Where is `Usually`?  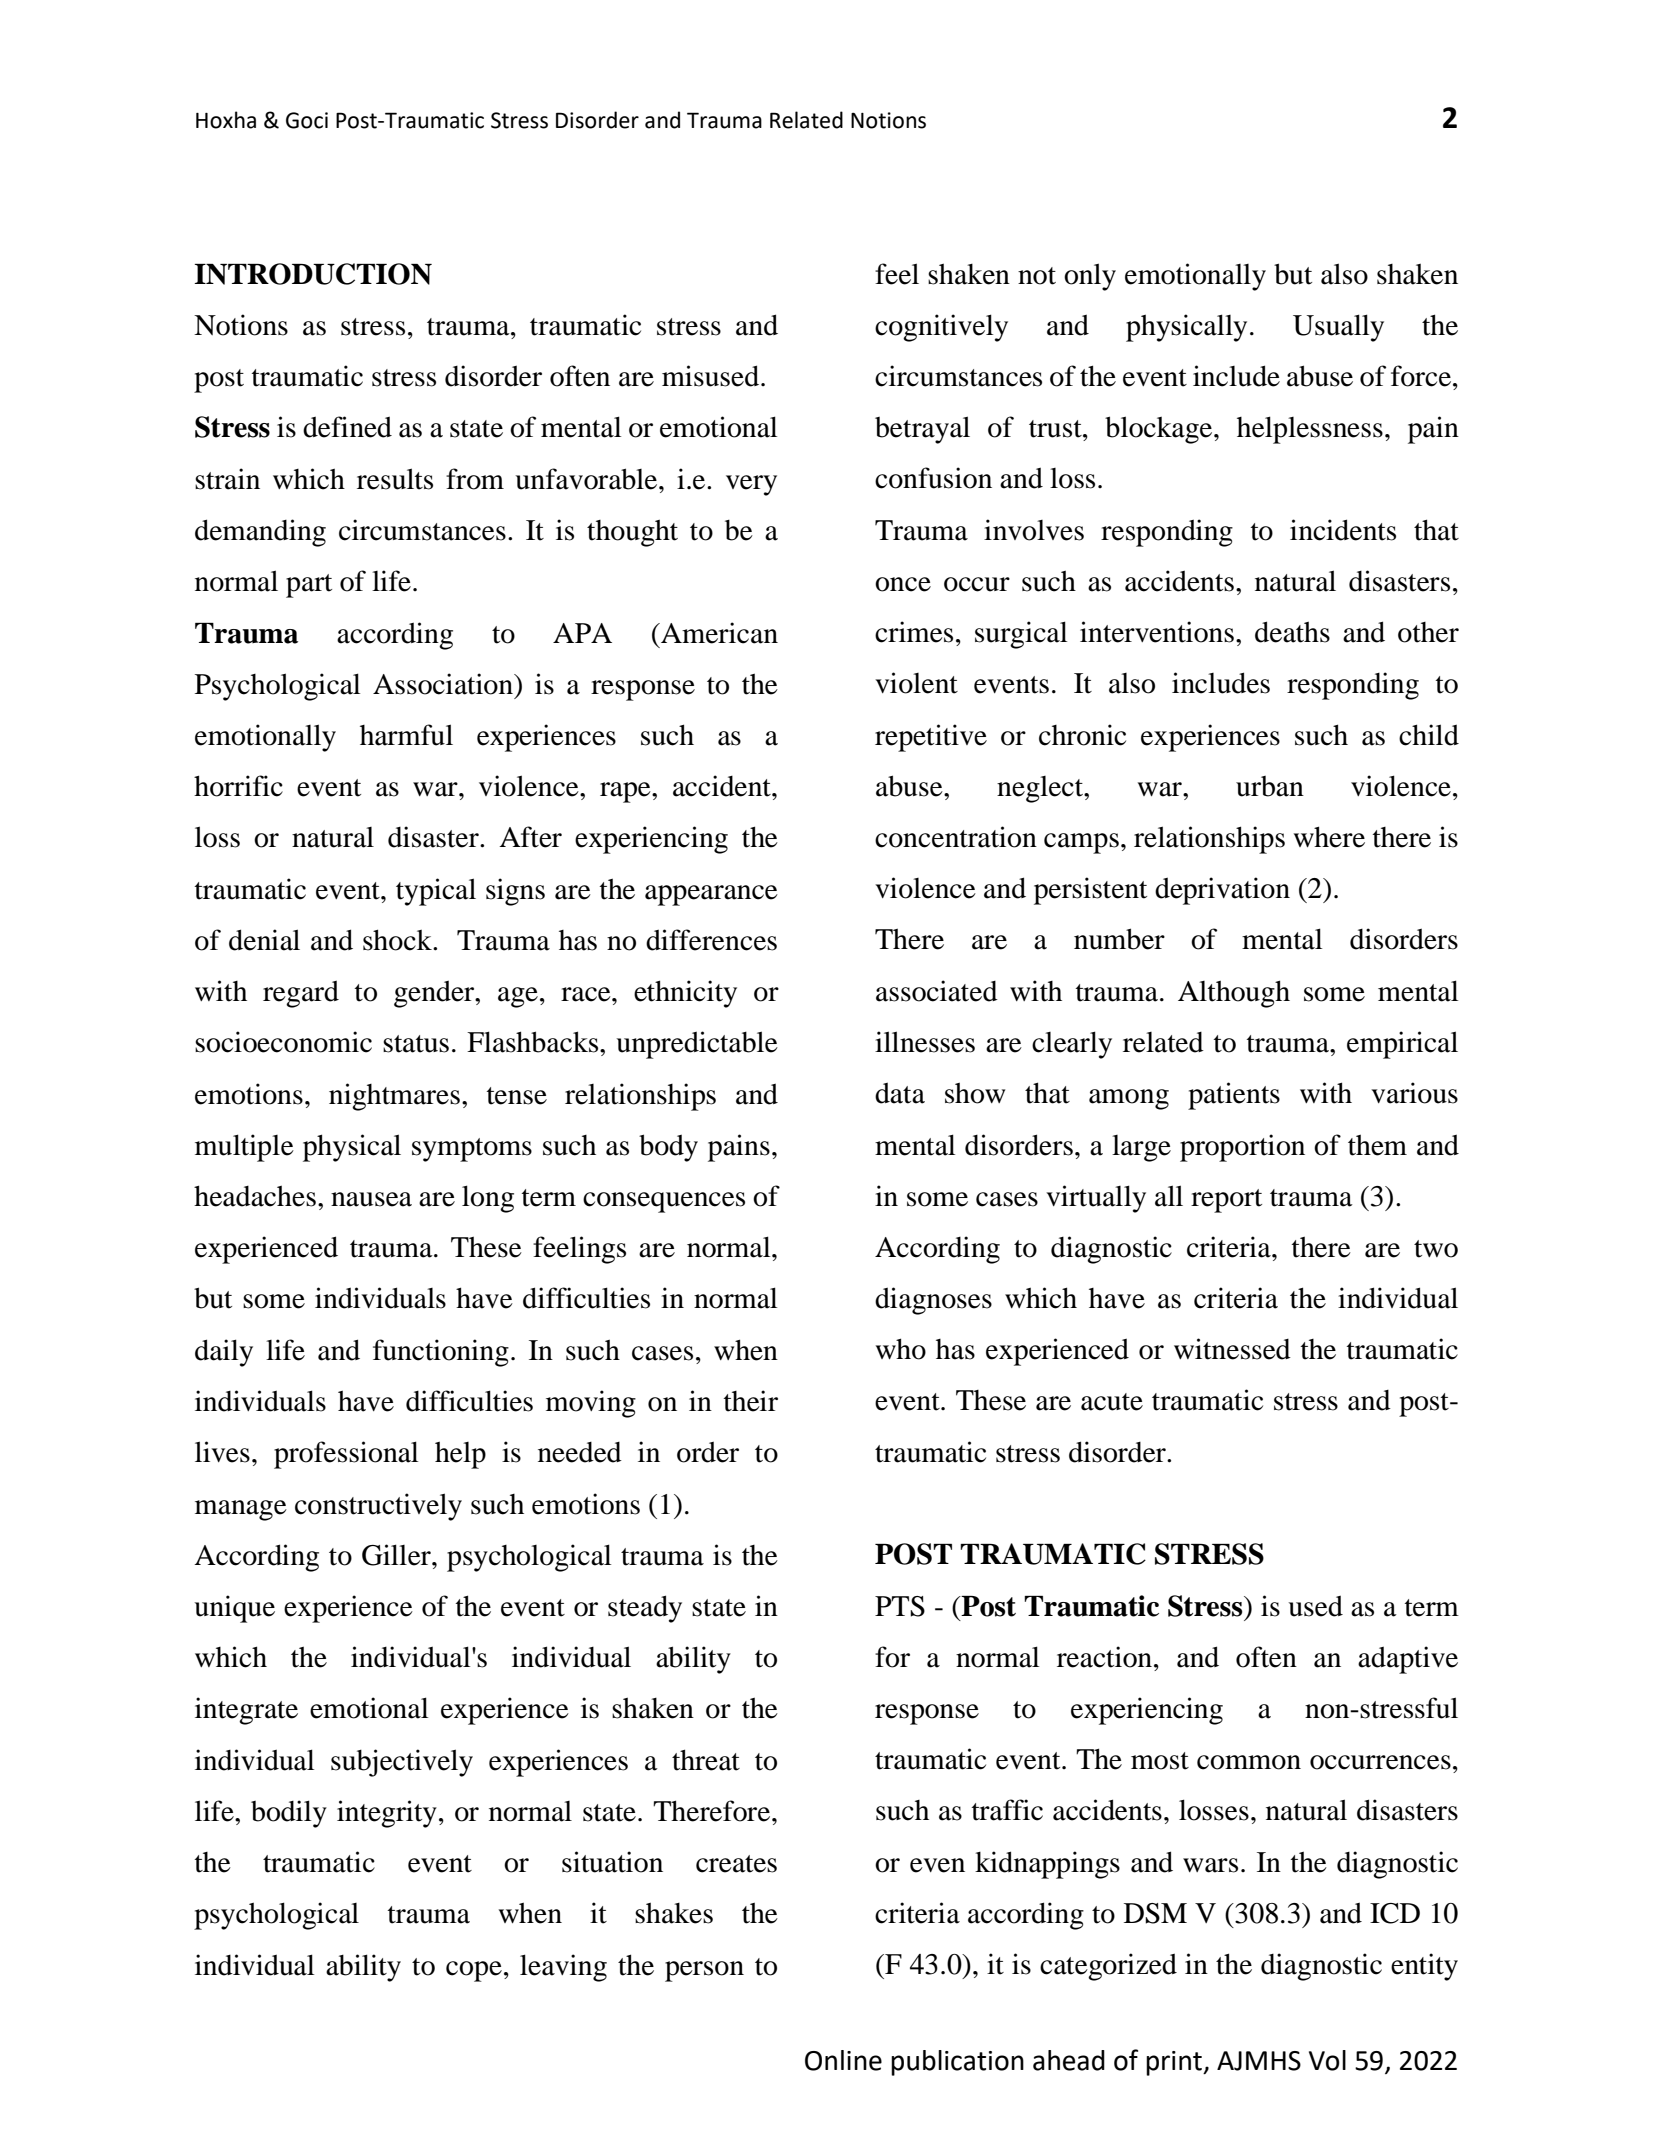 Usually is located at coordinates (1338, 328).
